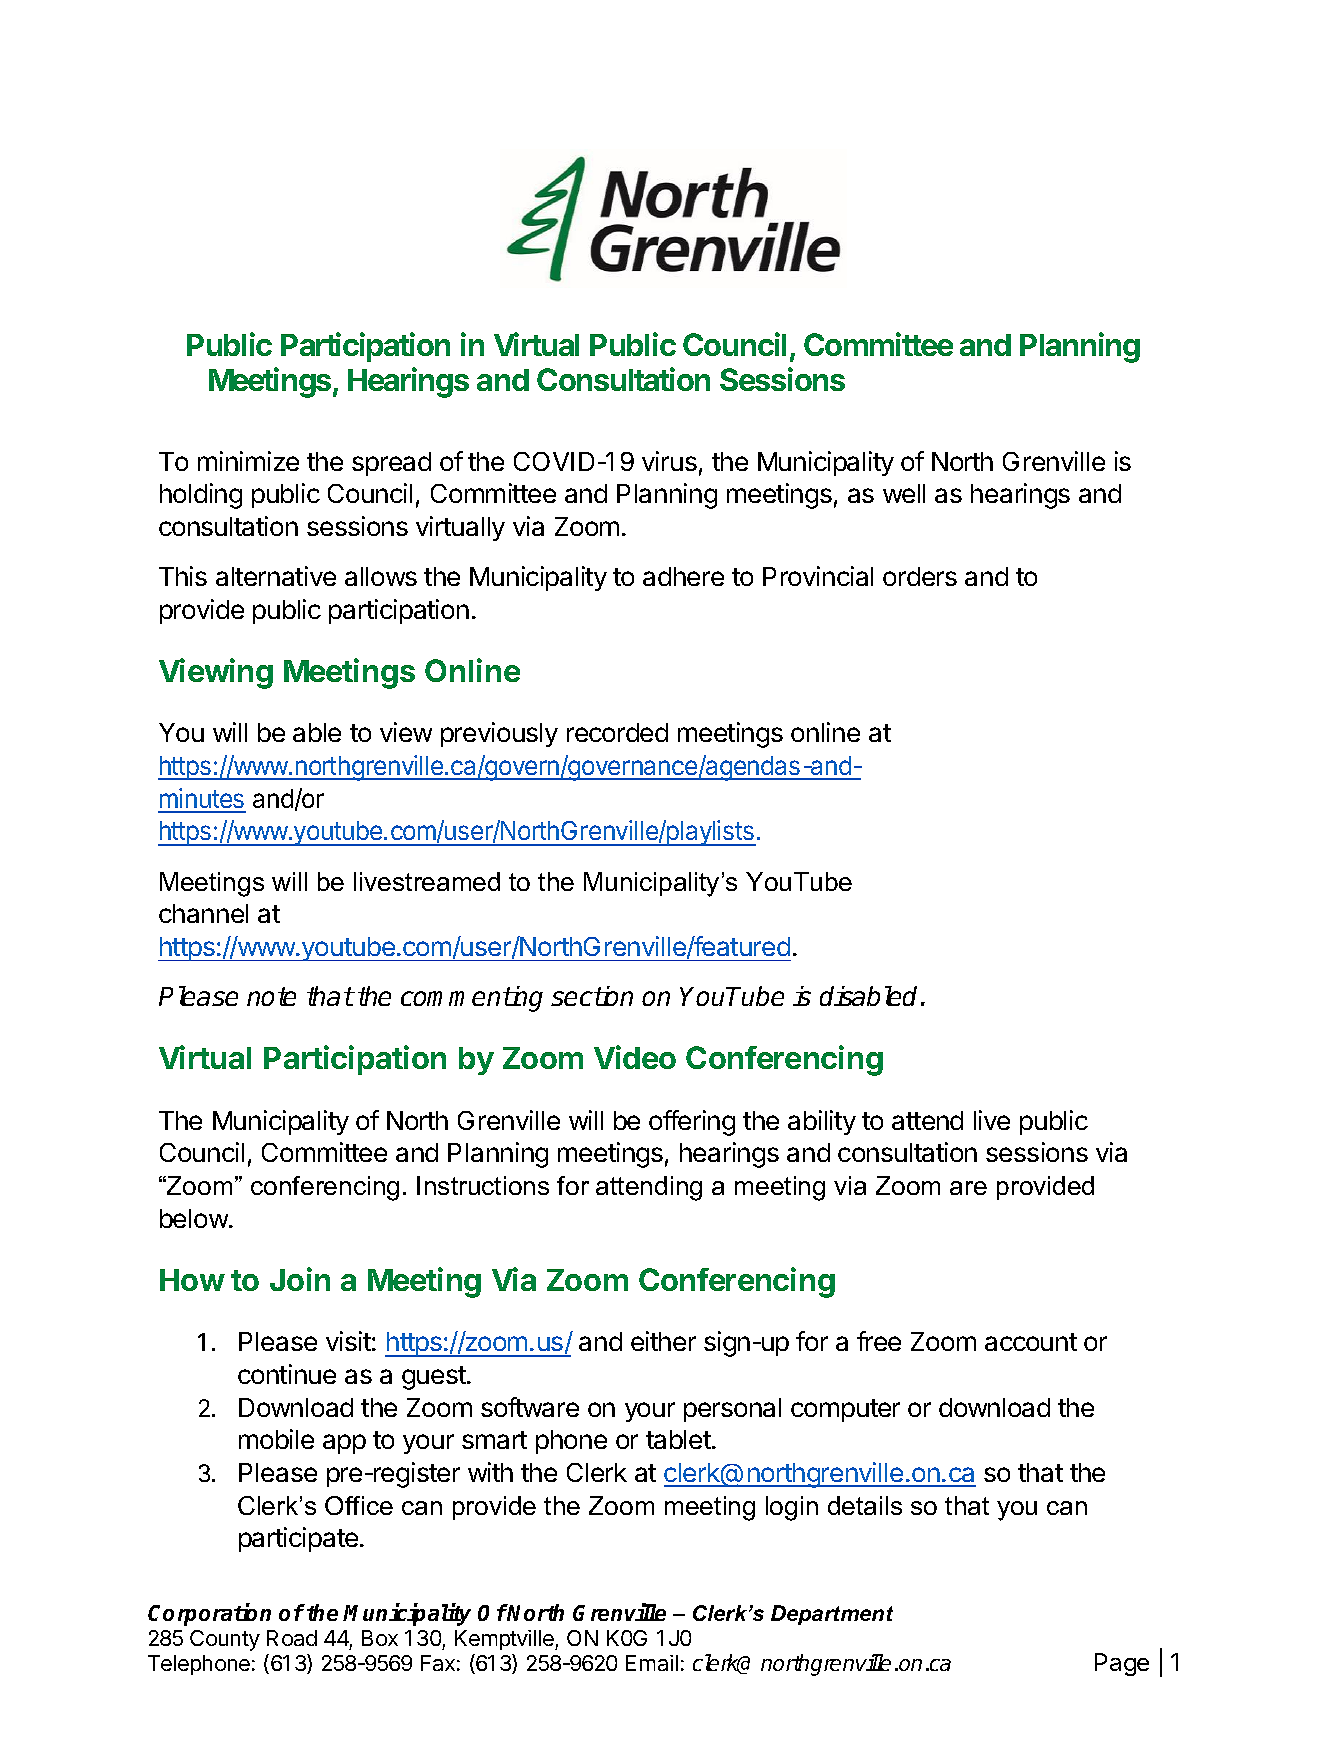 This image has width=1344, height=1739. Describe the element at coordinates (669, 461) in the image. I see `virus` at that location.
